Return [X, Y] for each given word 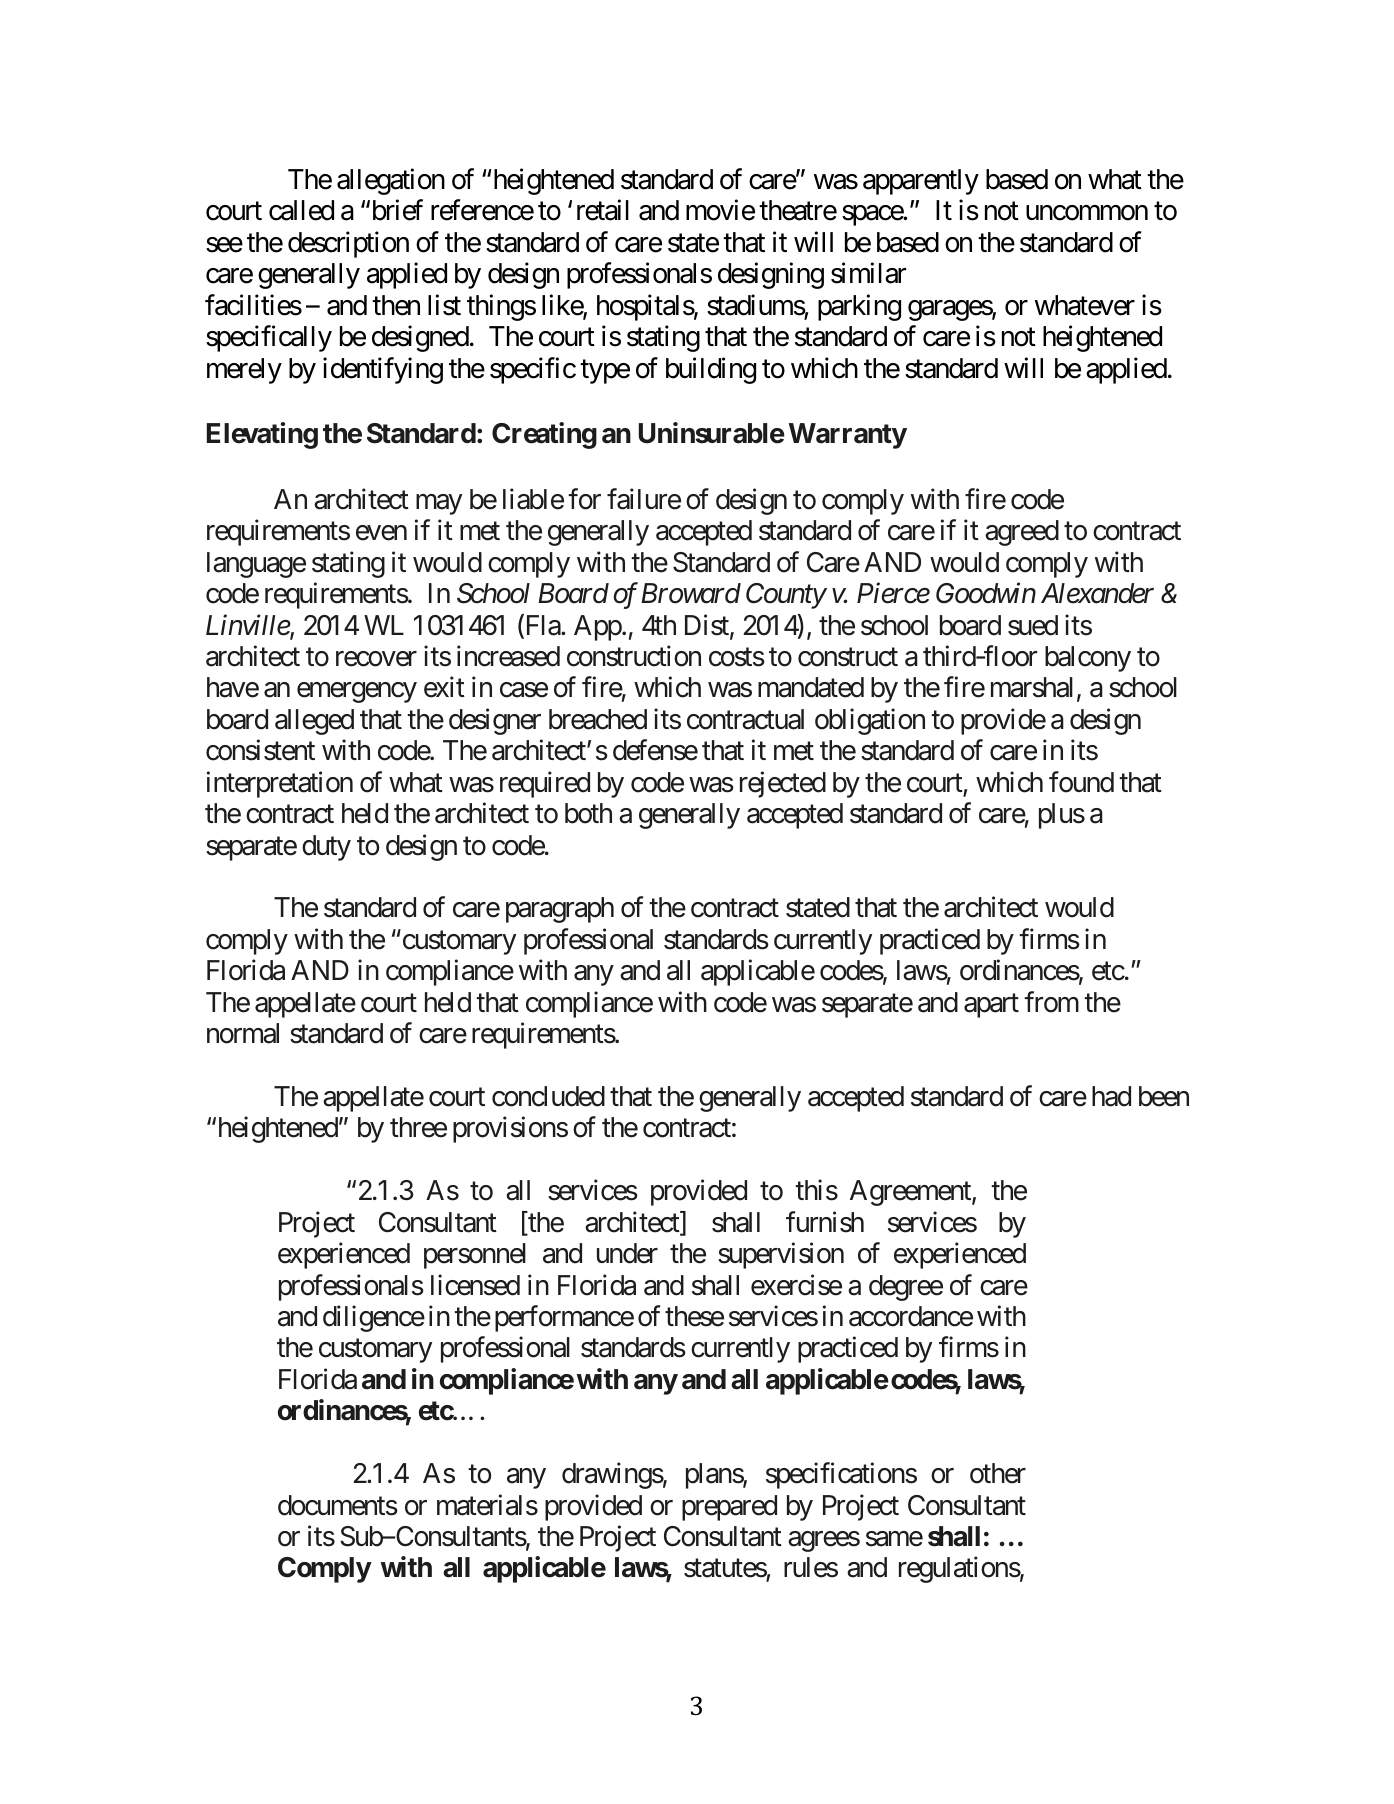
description [348, 244]
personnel [475, 1256]
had [1111, 1096]
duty [326, 848]
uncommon [1087, 213]
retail [603, 210]
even [381, 533]
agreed [1022, 533]
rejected [783, 784]
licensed [475, 1285]
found [1081, 782]
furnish [825, 1222]
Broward [691, 593]
